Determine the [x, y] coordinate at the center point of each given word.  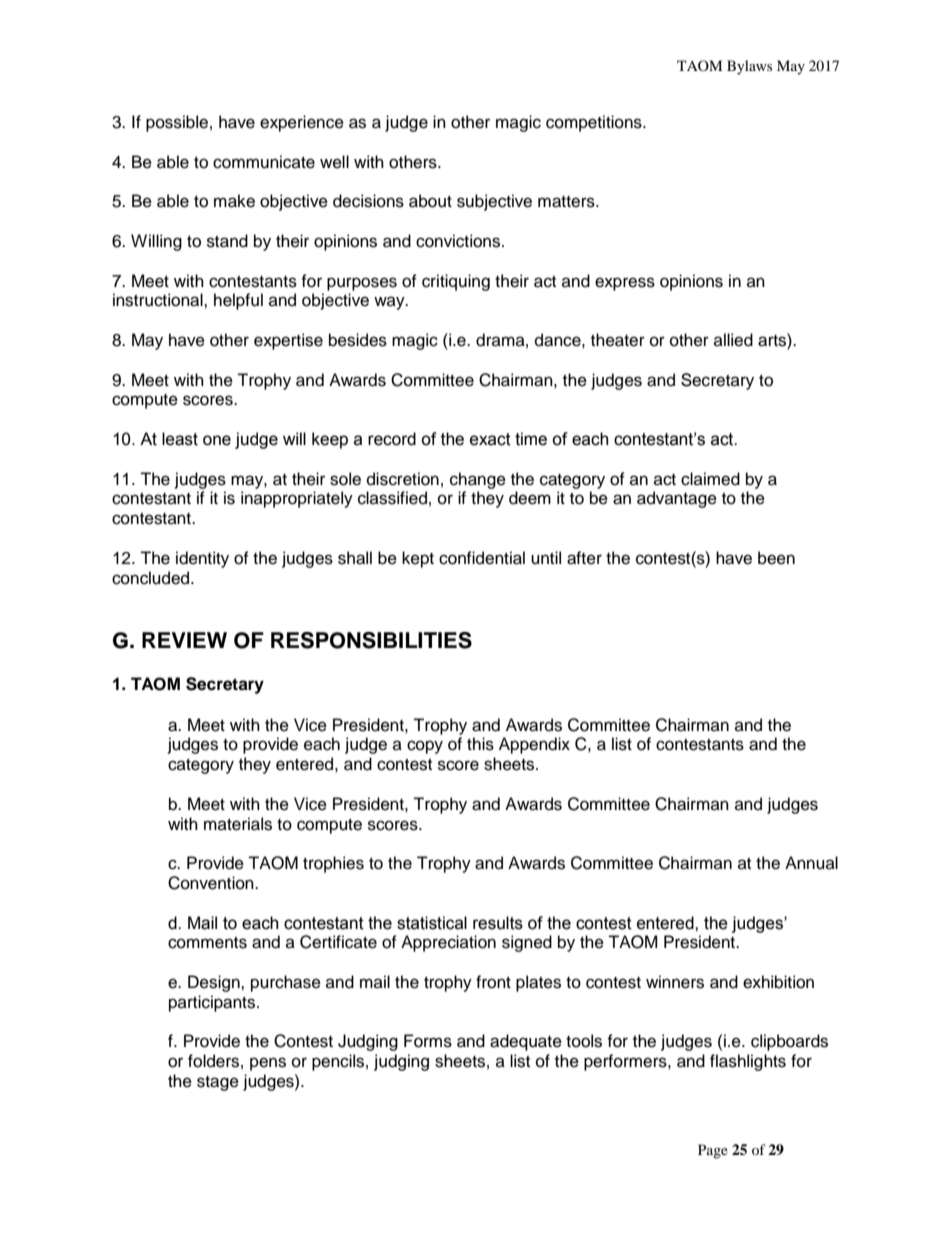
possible [177, 123]
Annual [811, 863]
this [480, 744]
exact [490, 439]
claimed [710, 479]
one [217, 440]
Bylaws [749, 67]
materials [238, 824]
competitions [595, 123]
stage [218, 1083]
